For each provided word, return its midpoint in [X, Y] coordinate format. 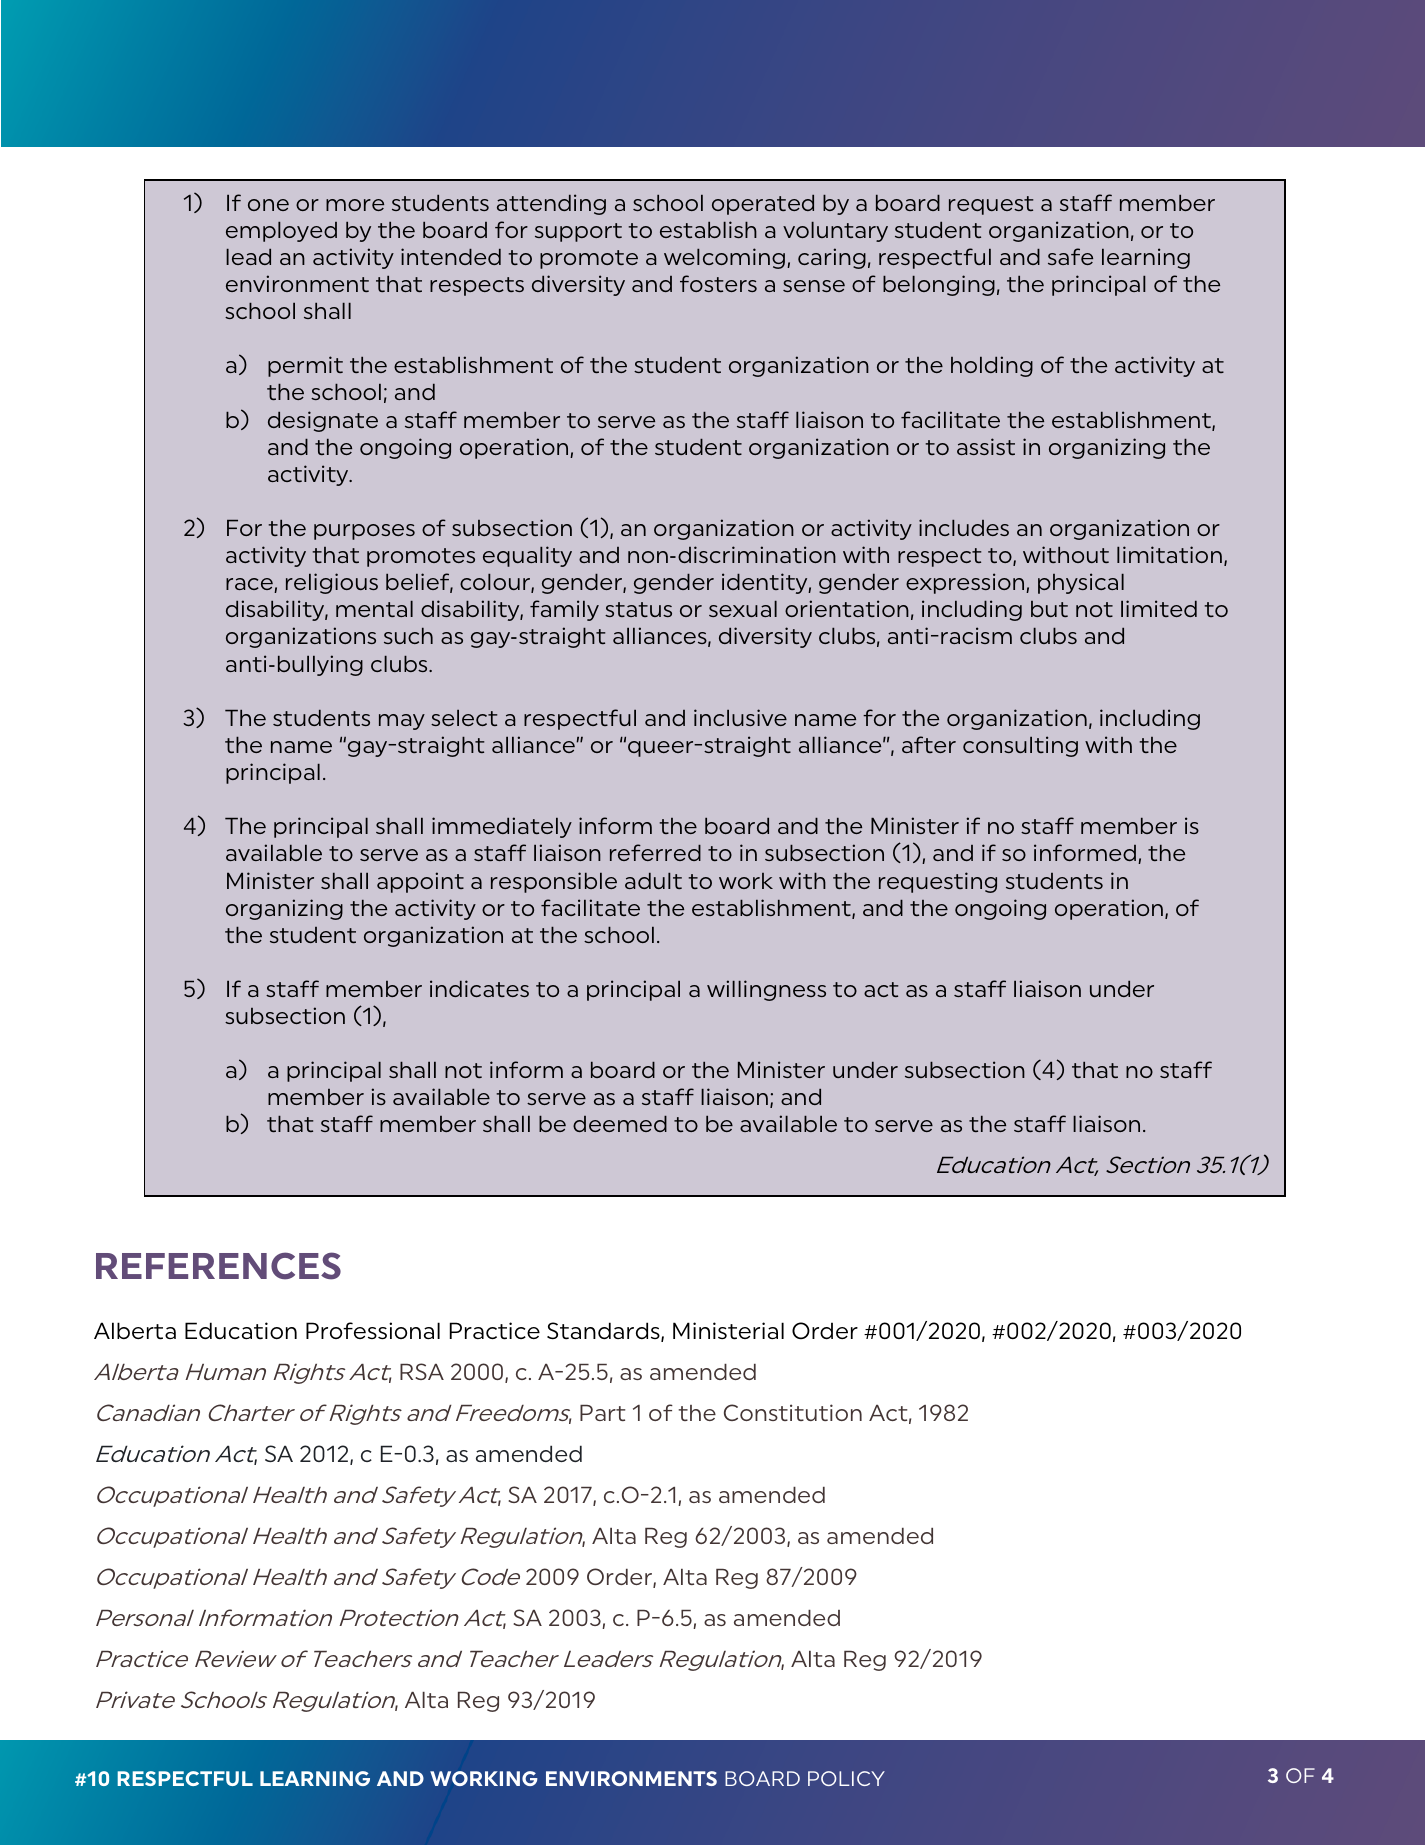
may [402, 722]
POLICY [846, 1778]
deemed [620, 1124]
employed [281, 232]
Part [602, 1413]
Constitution [793, 1412]
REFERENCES [218, 1266]
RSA [422, 1371]
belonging [939, 285]
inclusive [740, 717]
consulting [1020, 746]
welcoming [724, 258]
